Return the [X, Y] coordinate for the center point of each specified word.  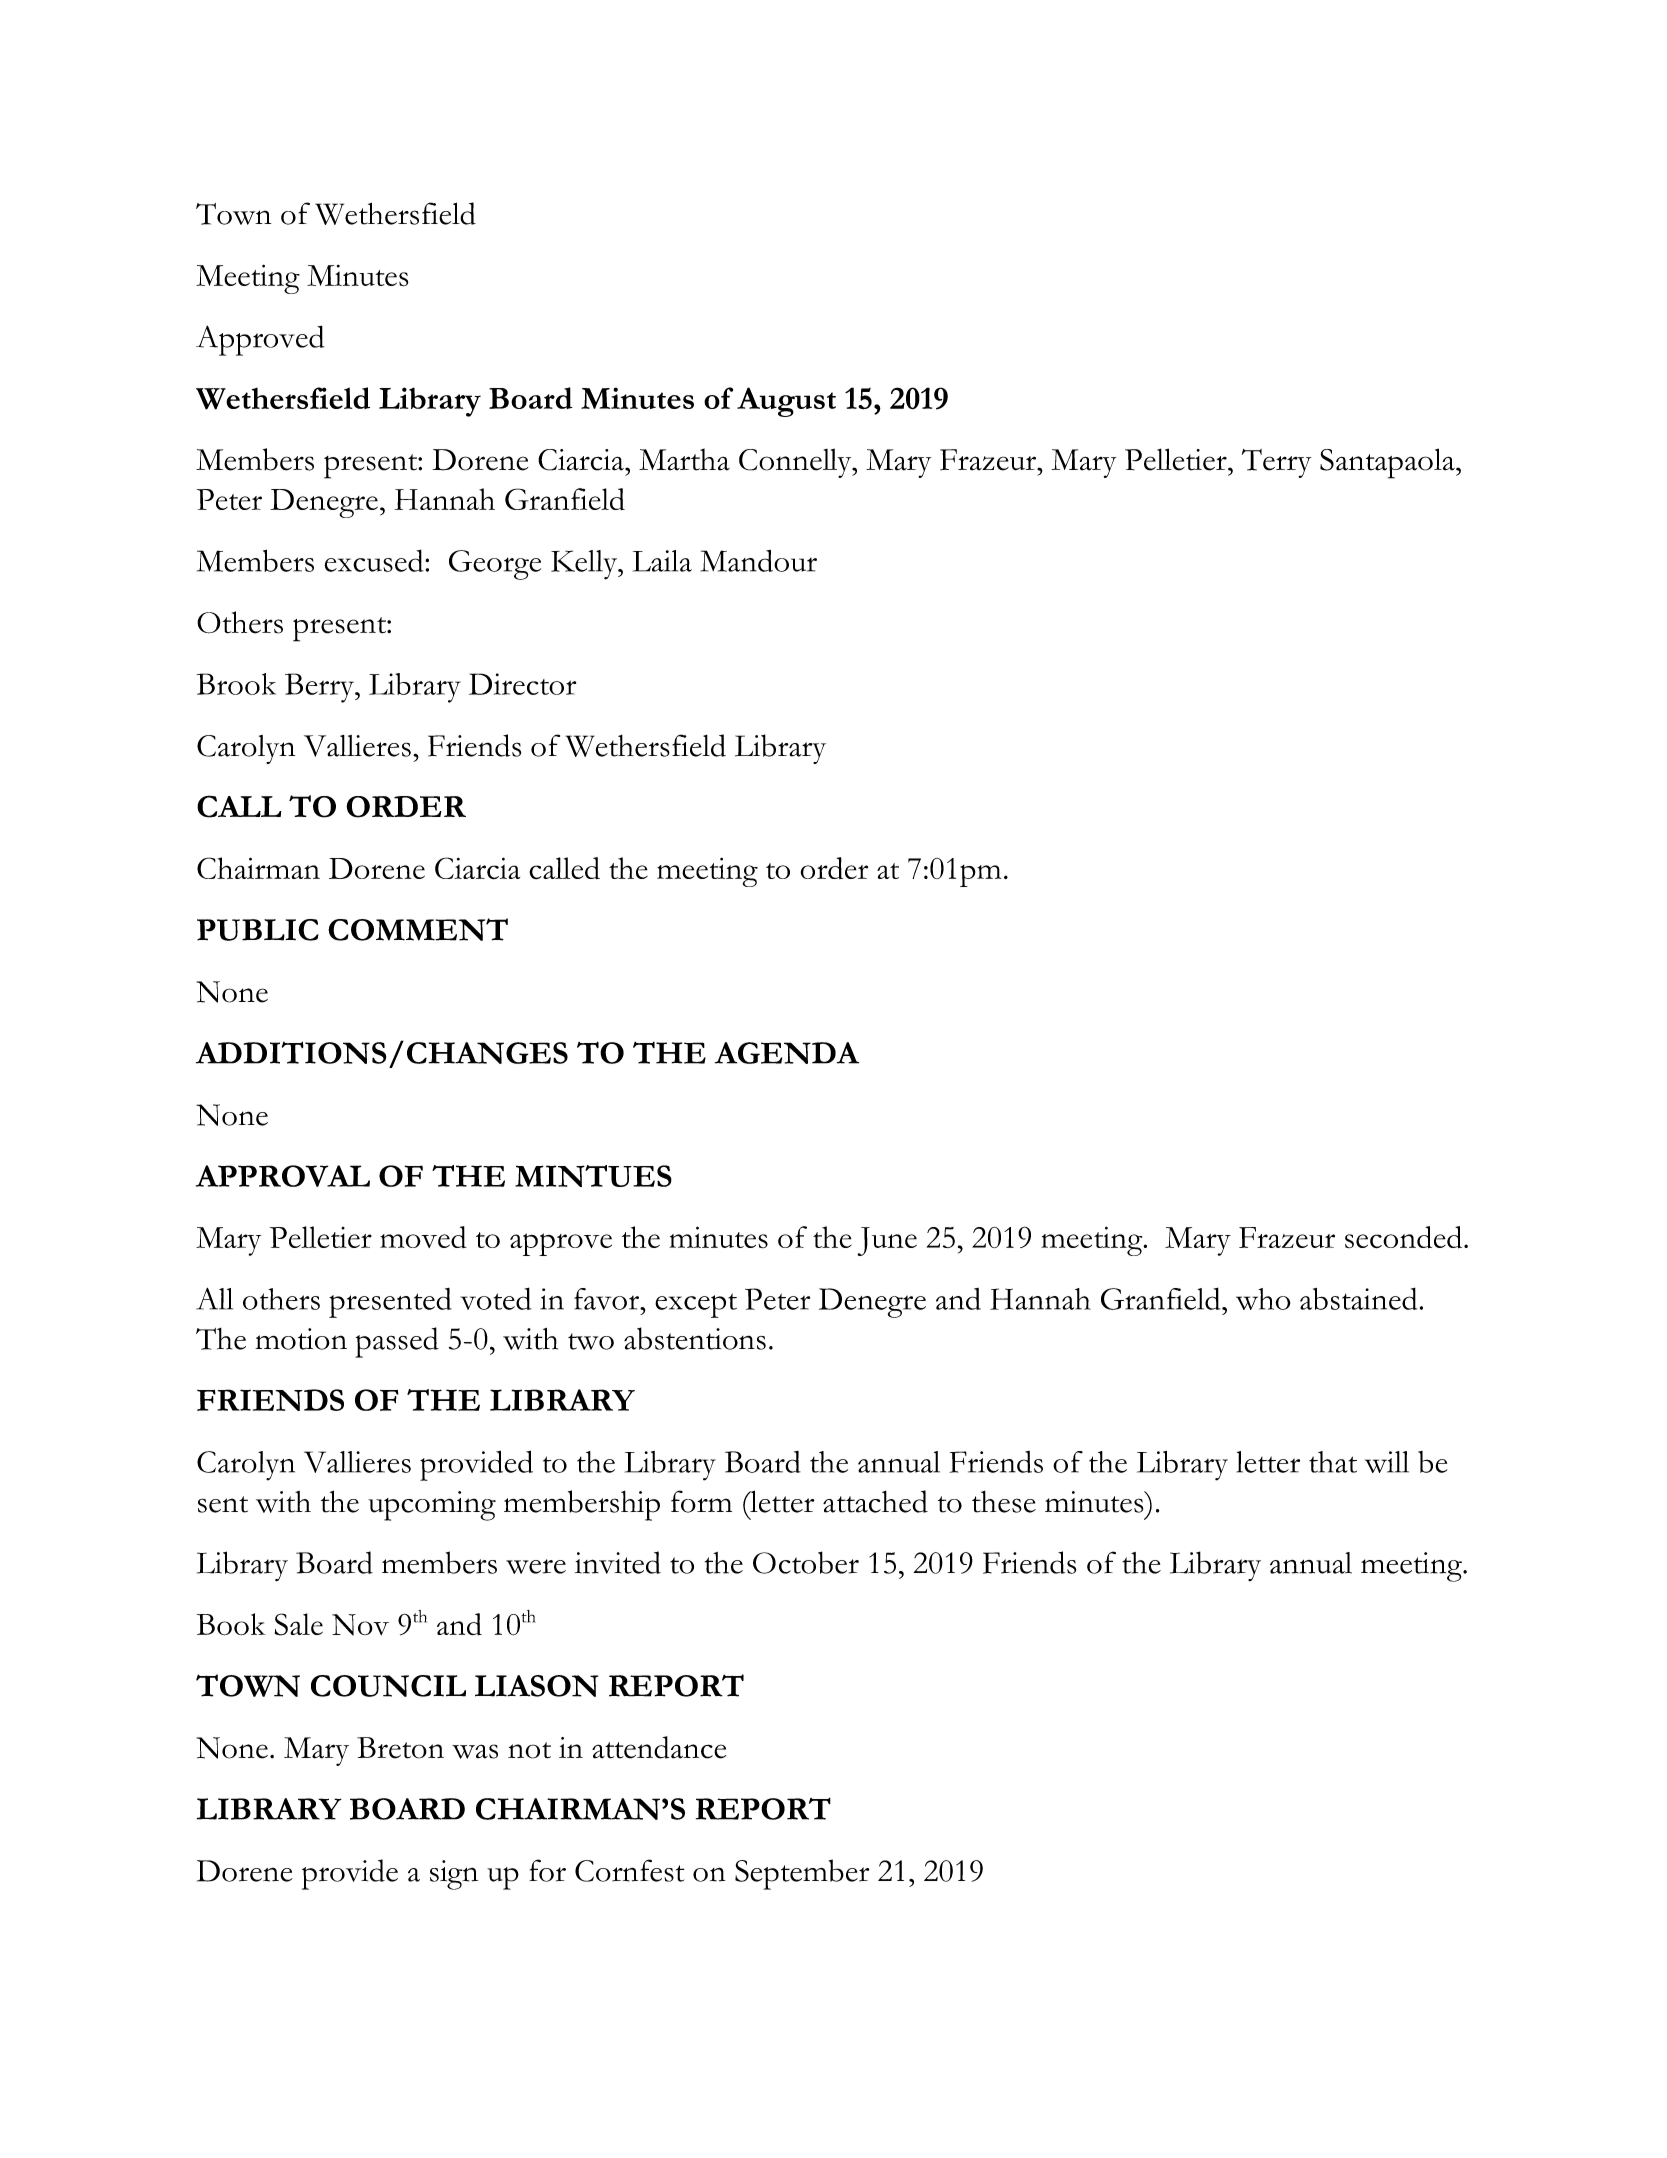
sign [454, 1875]
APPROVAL [283, 1176]
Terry [1277, 463]
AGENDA [787, 1053]
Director [522, 684]
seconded [1405, 1237]
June [887, 1241]
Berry [320, 688]
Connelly [796, 463]
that [1333, 1462]
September [802, 1874]
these [1004, 1502]
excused [375, 560]
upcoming [432, 1506]
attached [875, 1501]
